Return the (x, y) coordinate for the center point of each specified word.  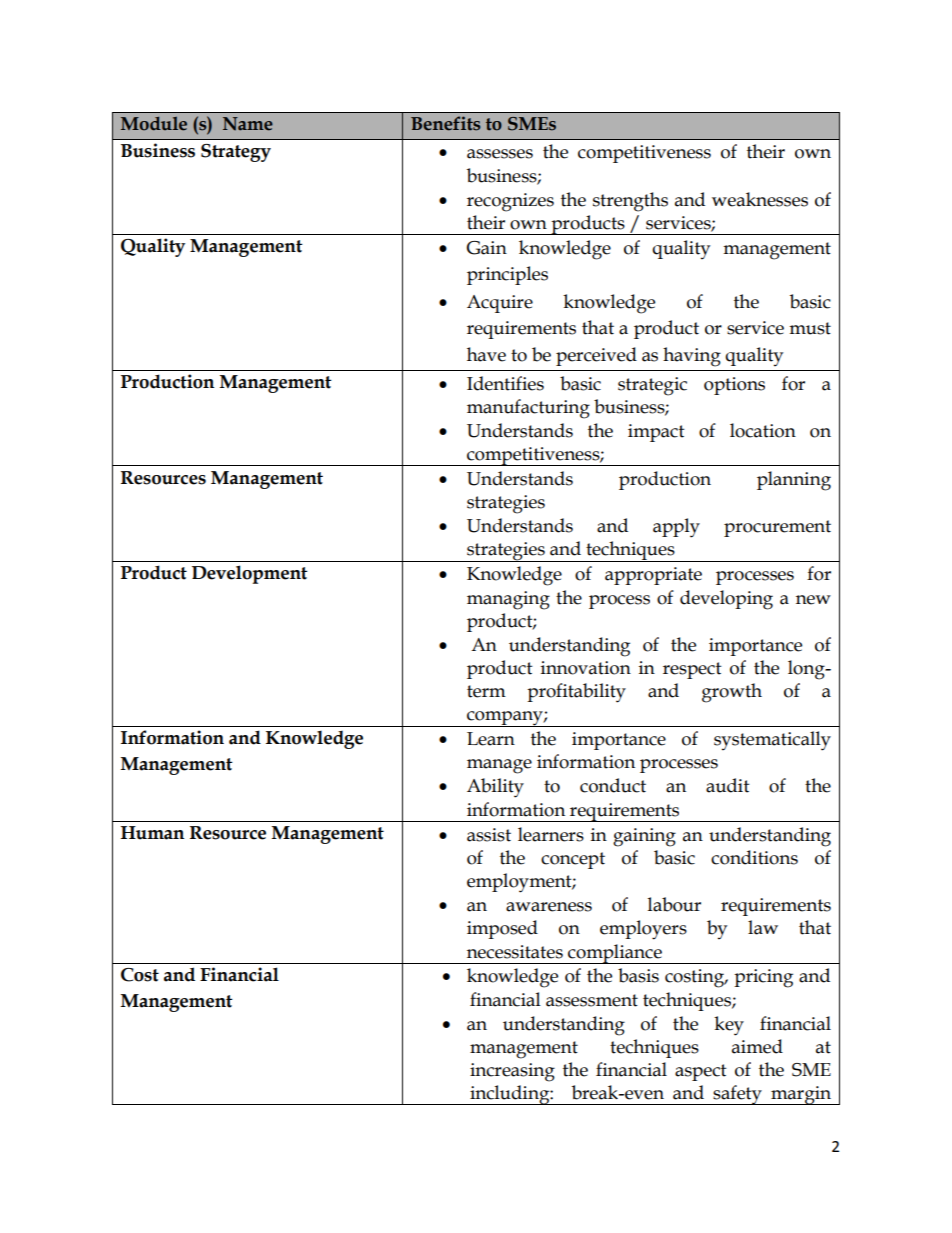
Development (250, 574)
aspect (701, 1072)
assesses (500, 154)
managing (508, 600)
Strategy (236, 153)
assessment (592, 1000)
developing (726, 600)
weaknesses (760, 199)
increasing (512, 1072)
